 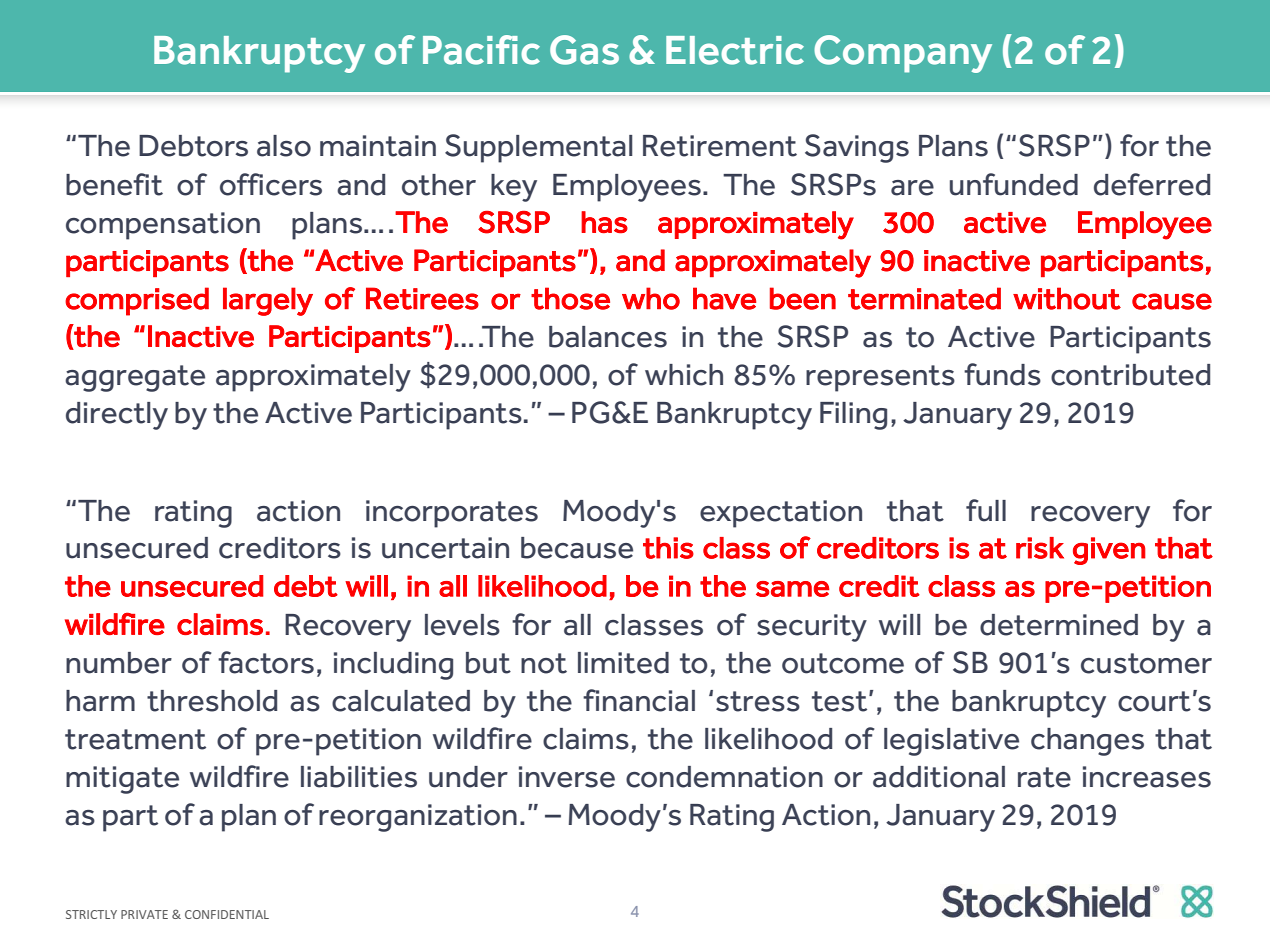 I want to click on Company, so click(x=903, y=54).
